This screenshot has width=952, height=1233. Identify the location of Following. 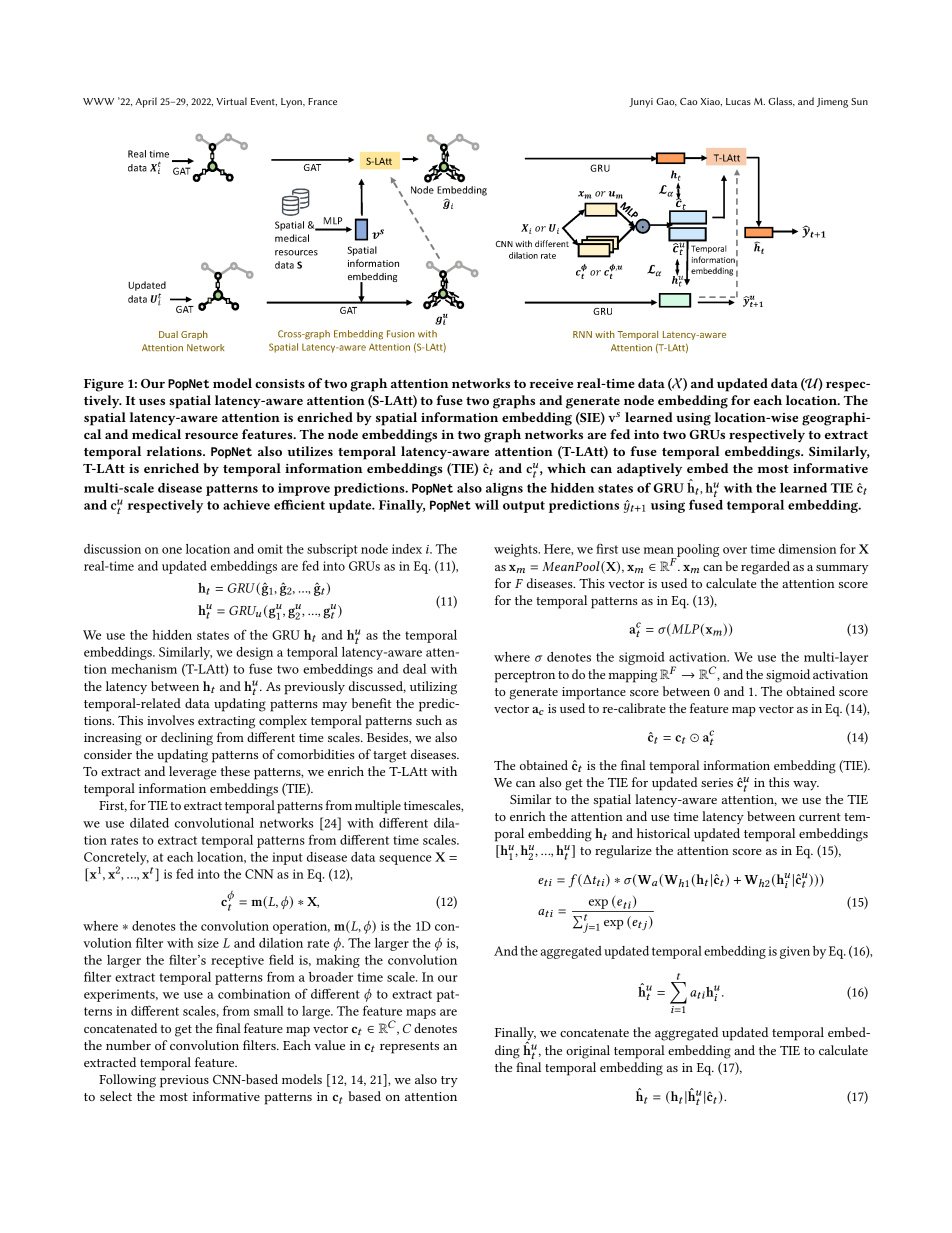
(127, 1081).
